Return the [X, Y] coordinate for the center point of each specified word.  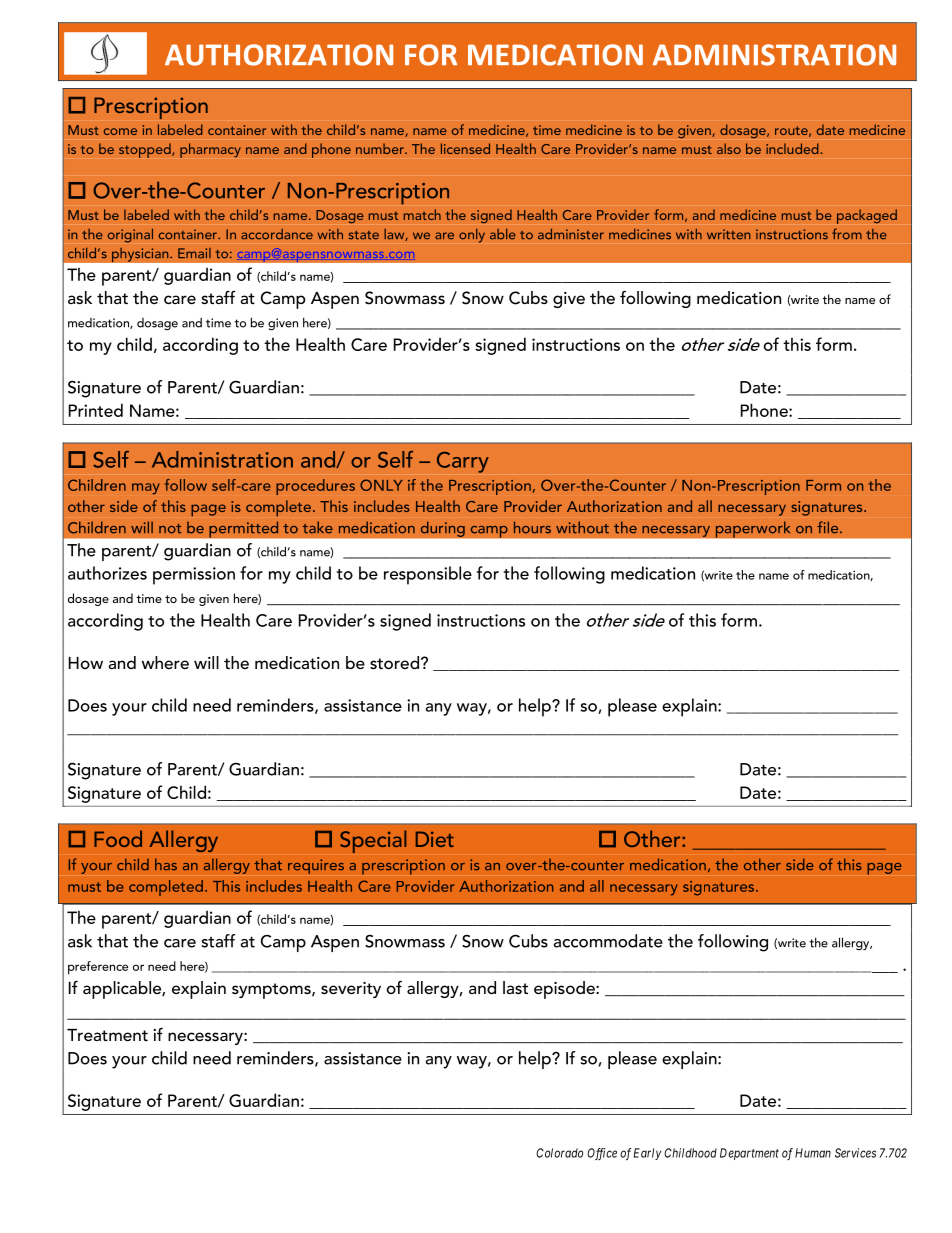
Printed [96, 410]
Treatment [107, 1035]
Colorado [559, 1153]
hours [532, 527]
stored [394, 662]
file [829, 527]
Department [749, 1154]
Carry [463, 462]
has [166, 864]
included [793, 148]
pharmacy [210, 150]
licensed [465, 148]
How [86, 663]
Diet [435, 839]
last [515, 987]
